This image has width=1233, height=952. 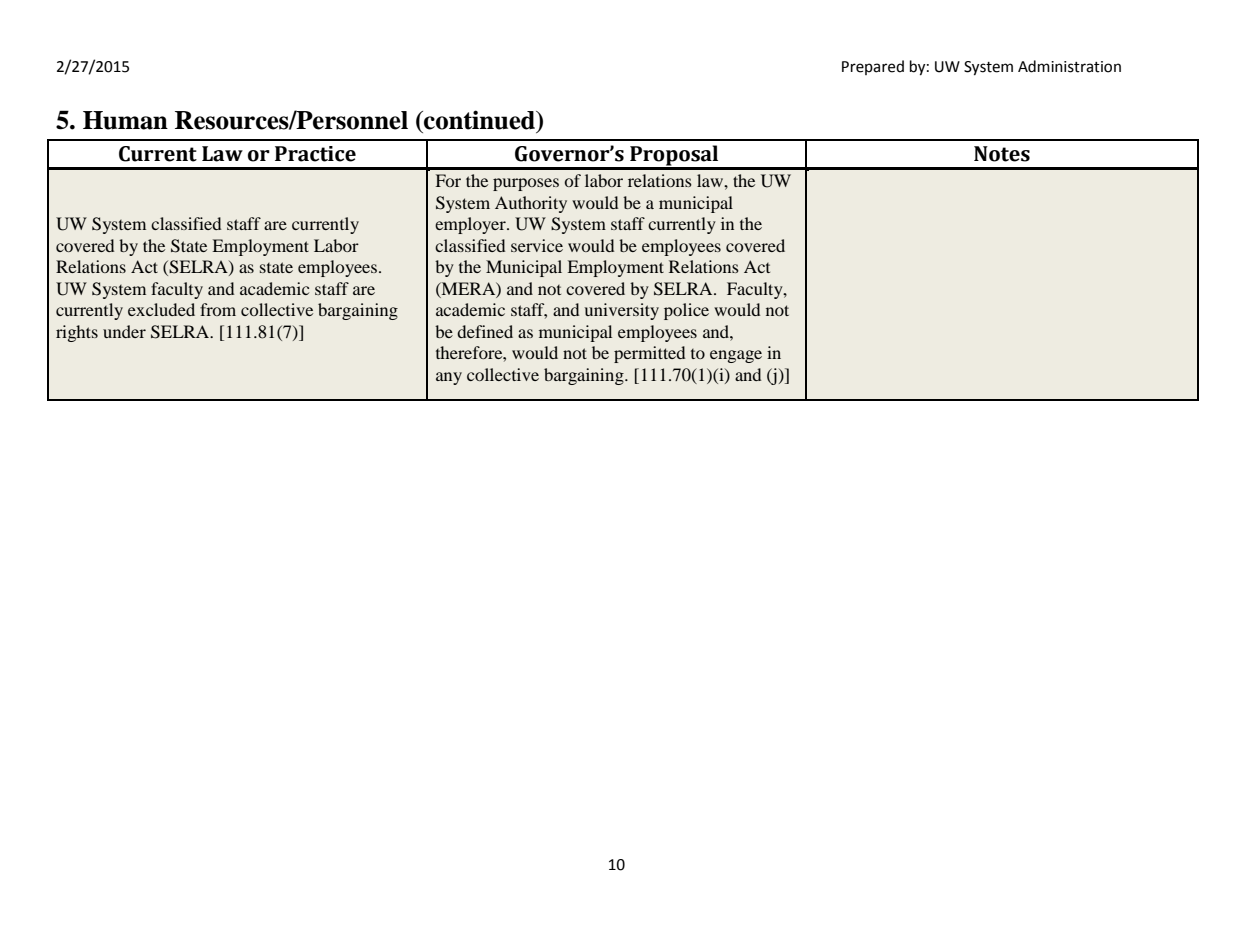 What do you see at coordinates (124, 331) in the image?
I see `under` at bounding box center [124, 331].
